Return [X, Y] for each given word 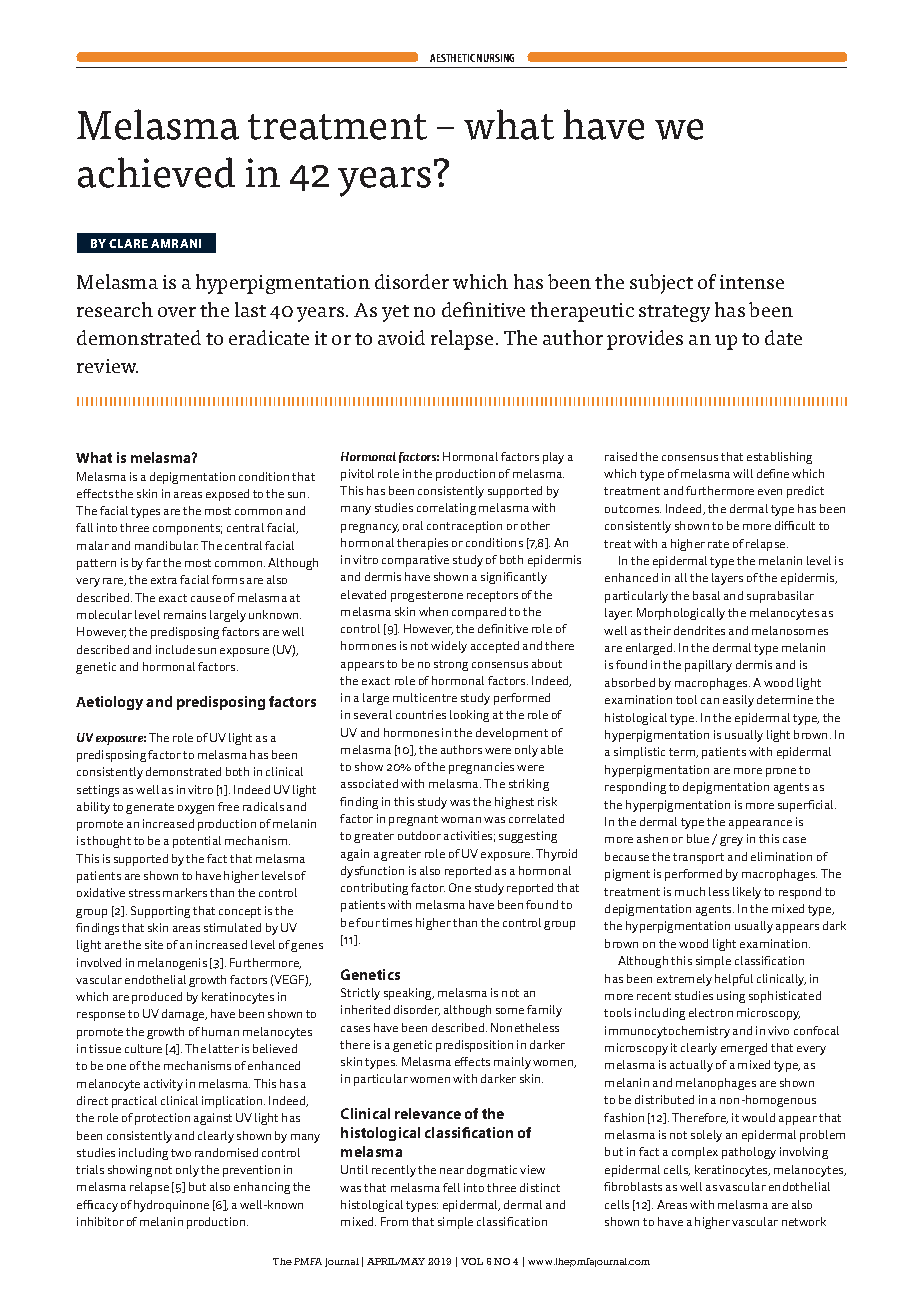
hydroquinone [171, 1206]
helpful [734, 980]
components [187, 529]
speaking [409, 994]
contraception [464, 527]
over [177, 312]
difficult [795, 525]
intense [752, 282]
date [783, 337]
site [154, 944]
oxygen [196, 809]
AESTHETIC [452, 58]
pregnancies [481, 768]
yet [395, 313]
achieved [156, 172]
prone [781, 772]
